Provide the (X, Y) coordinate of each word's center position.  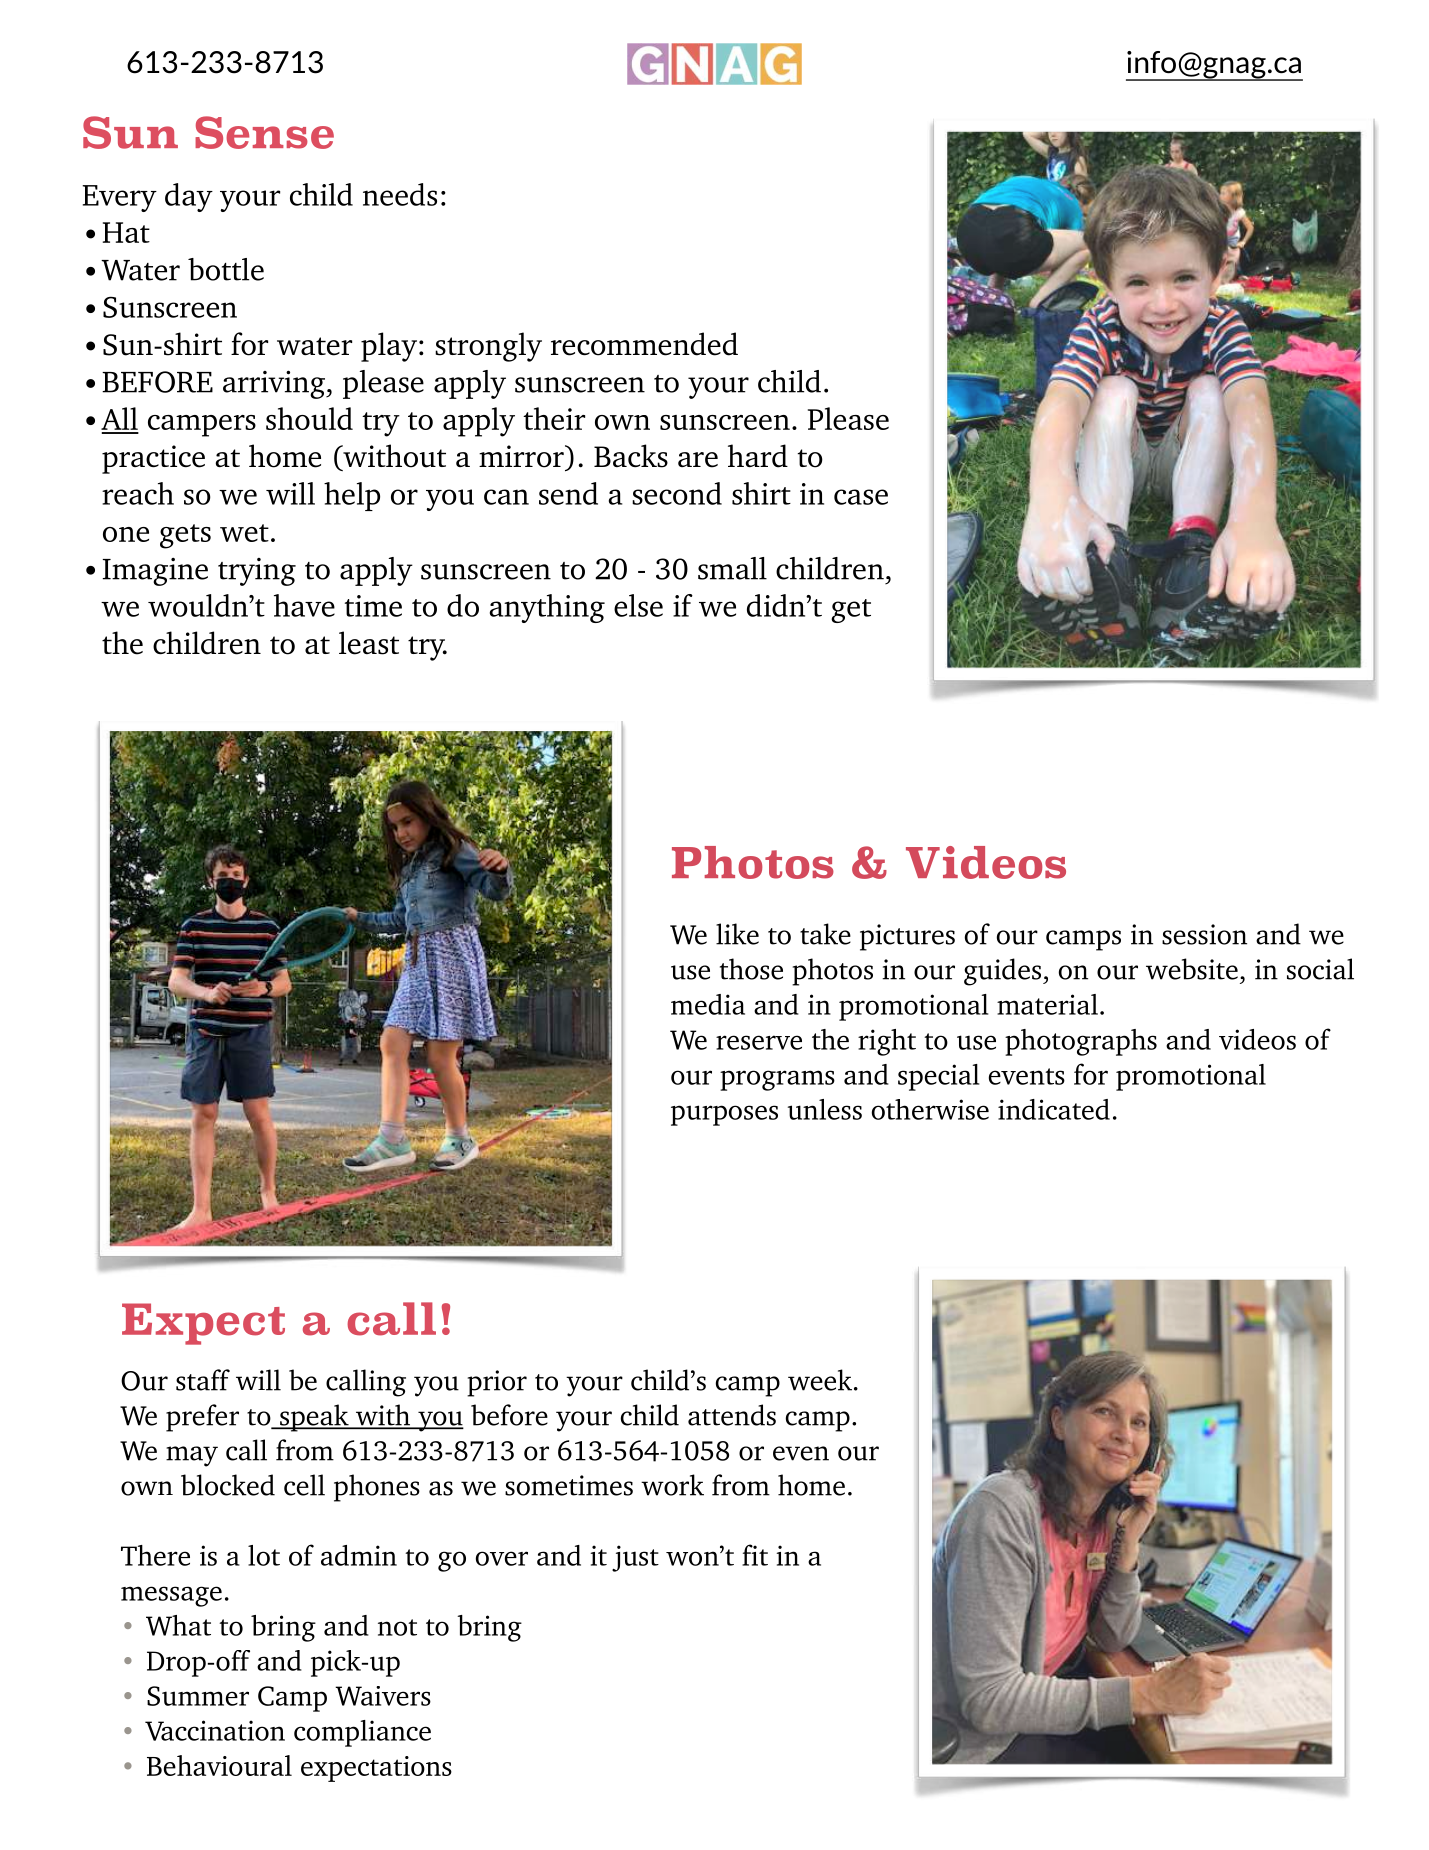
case (861, 497)
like (737, 934)
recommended (644, 344)
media (708, 1004)
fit (755, 1555)
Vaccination (215, 1730)
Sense (264, 132)
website (1192, 969)
